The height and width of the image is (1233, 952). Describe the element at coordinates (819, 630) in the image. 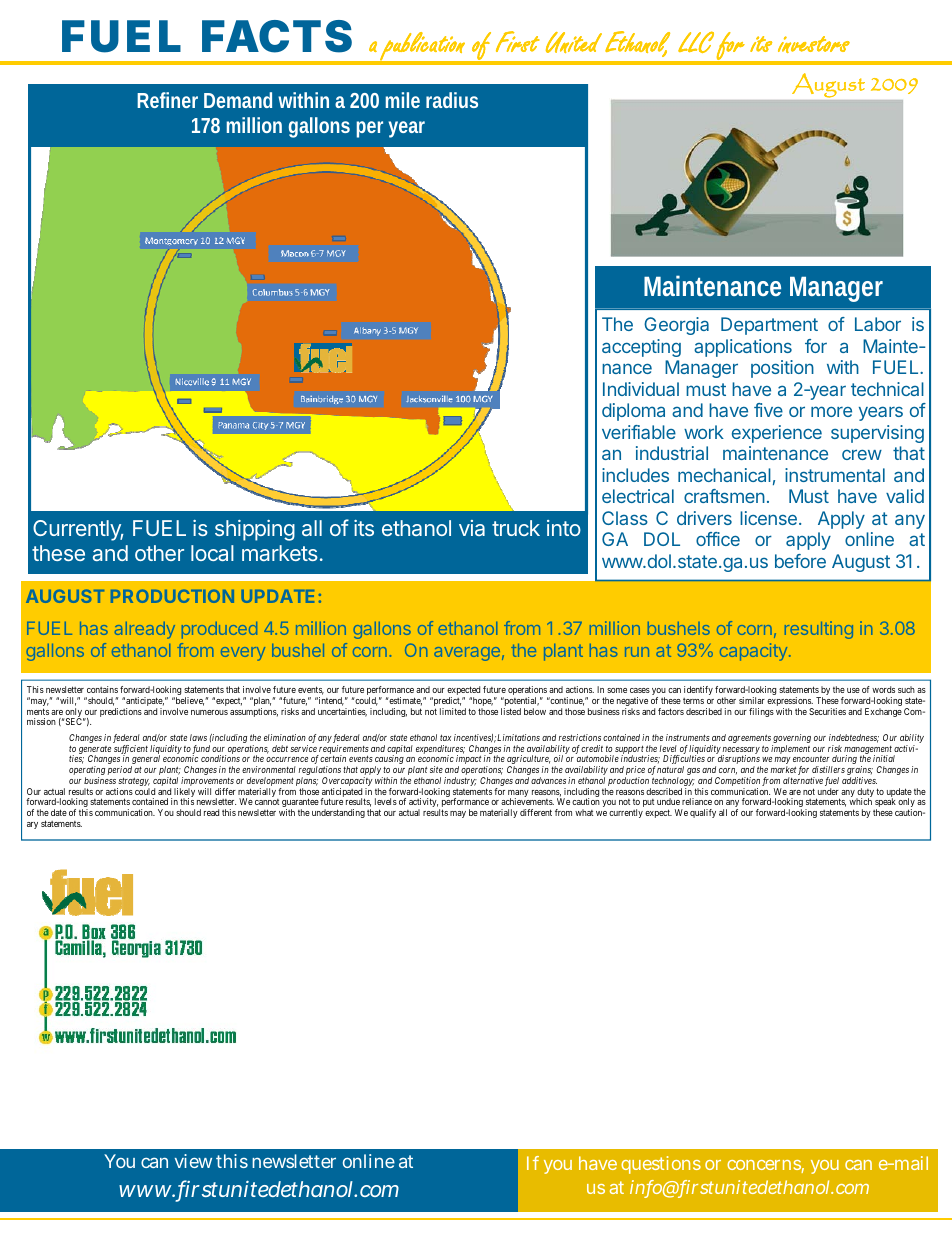

I see `resulting` at that location.
